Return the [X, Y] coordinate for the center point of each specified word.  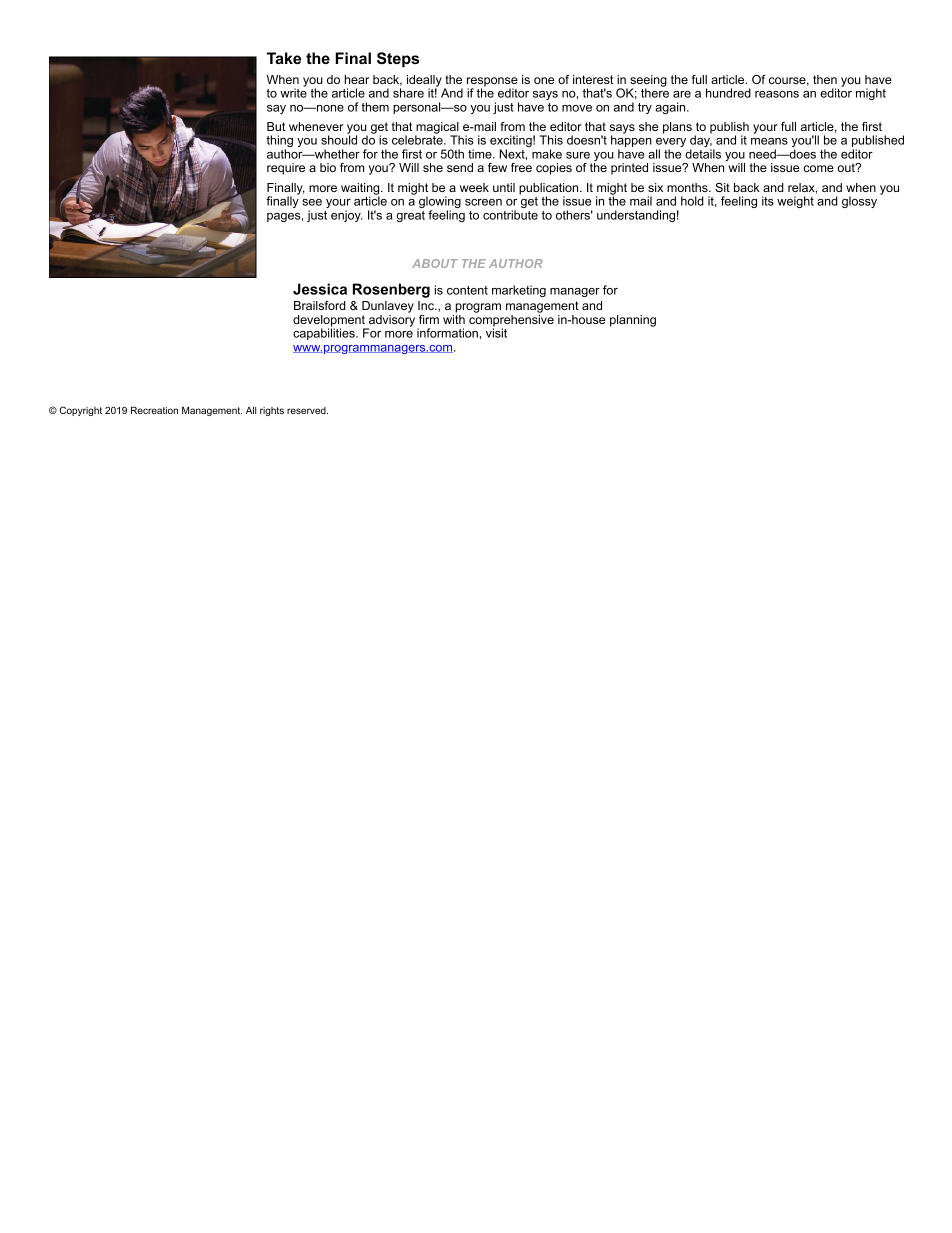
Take [284, 58]
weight [795, 202]
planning [633, 321]
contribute [510, 215]
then [825, 79]
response [492, 83]
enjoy [347, 216]
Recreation [154, 410]
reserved [307, 410]
